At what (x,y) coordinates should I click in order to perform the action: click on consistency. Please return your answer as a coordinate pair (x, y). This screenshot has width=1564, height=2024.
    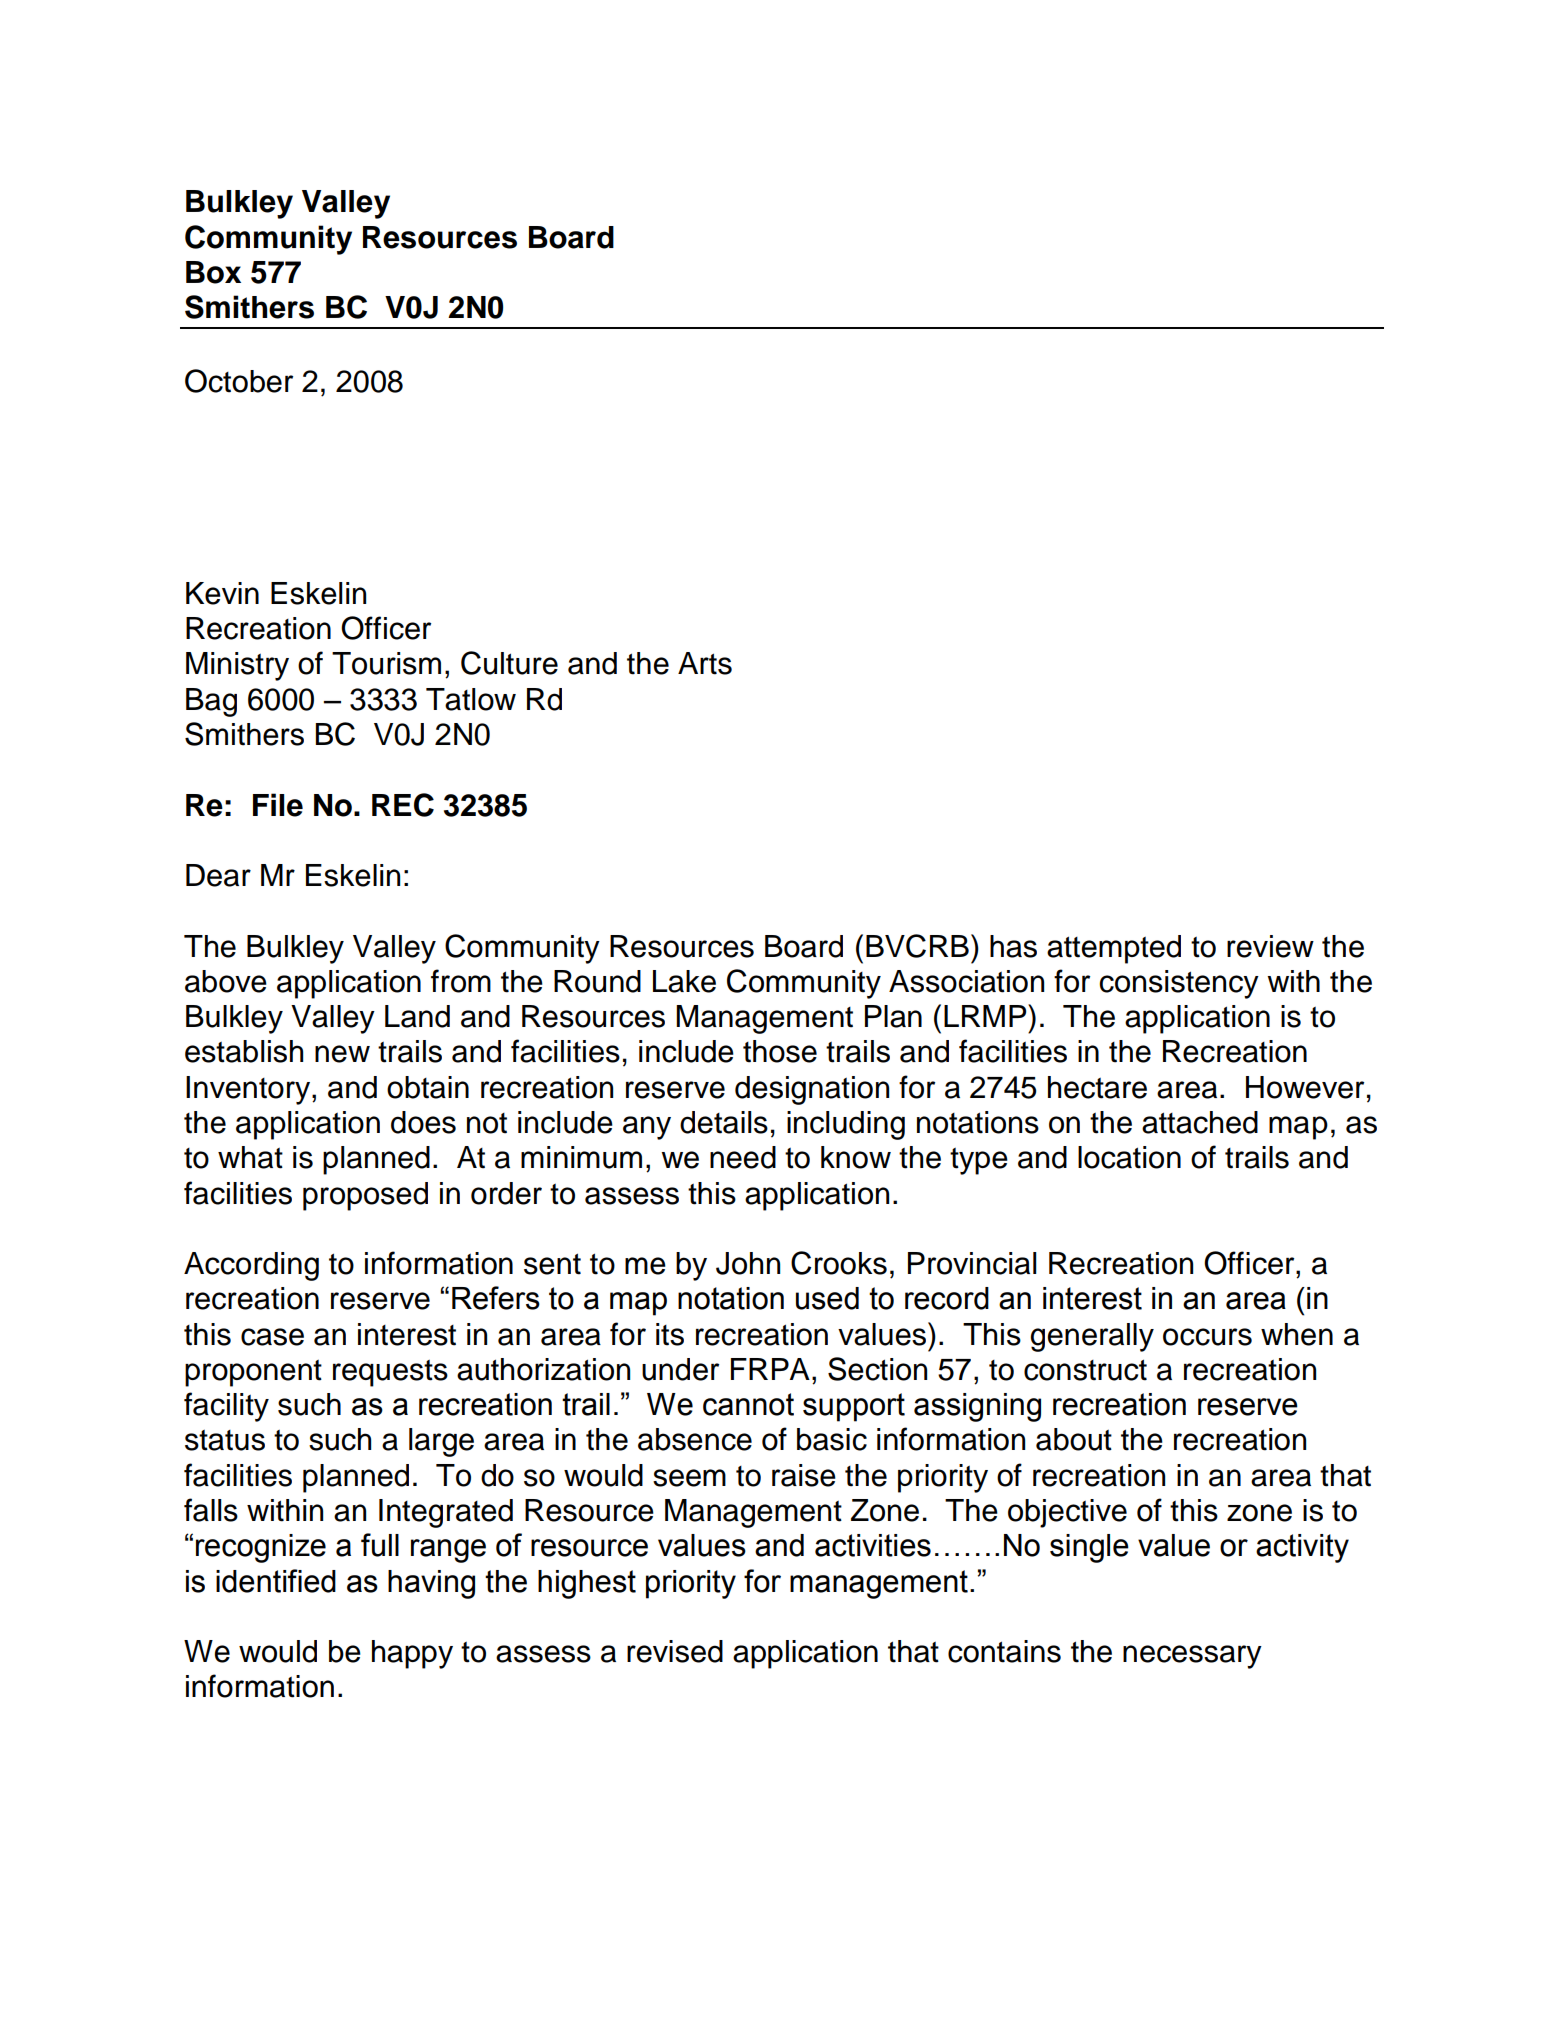
    Looking at the image, I should click on (1179, 984).
